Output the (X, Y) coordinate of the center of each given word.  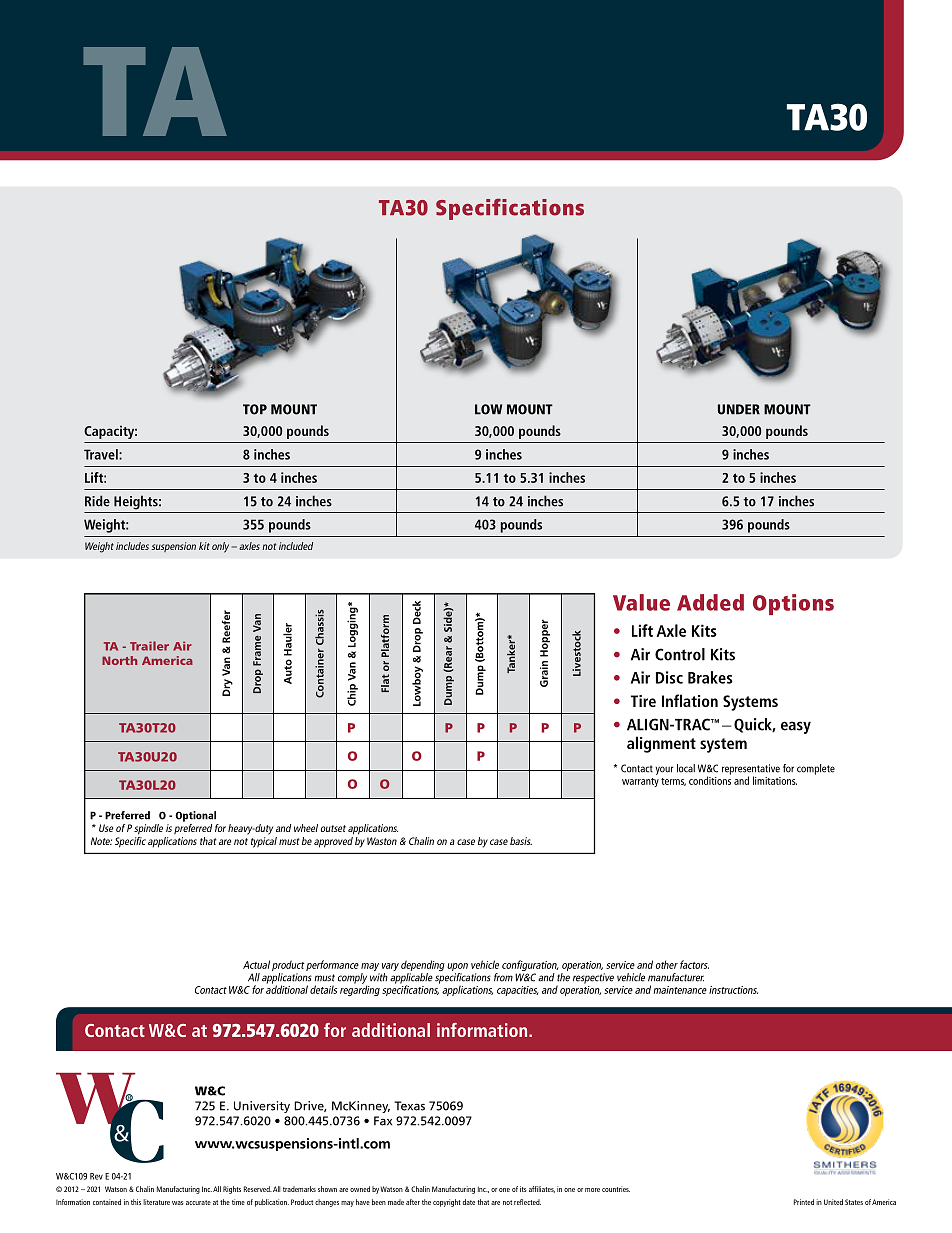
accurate (198, 1202)
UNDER (739, 409)
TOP (255, 409)
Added (710, 602)
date (469, 1202)
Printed (804, 1202)
